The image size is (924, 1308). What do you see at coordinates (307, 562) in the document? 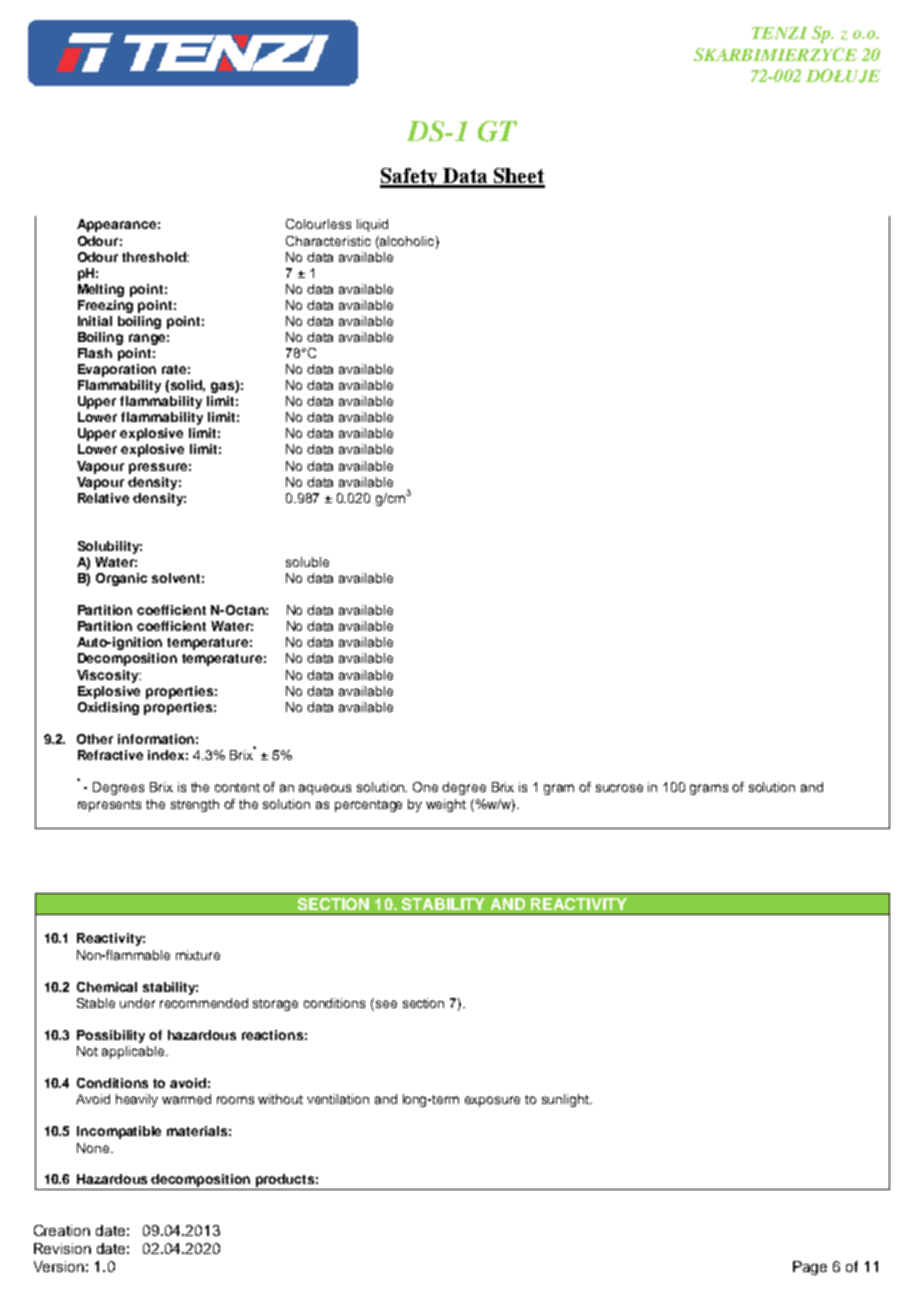
I see `soluble` at bounding box center [307, 562].
